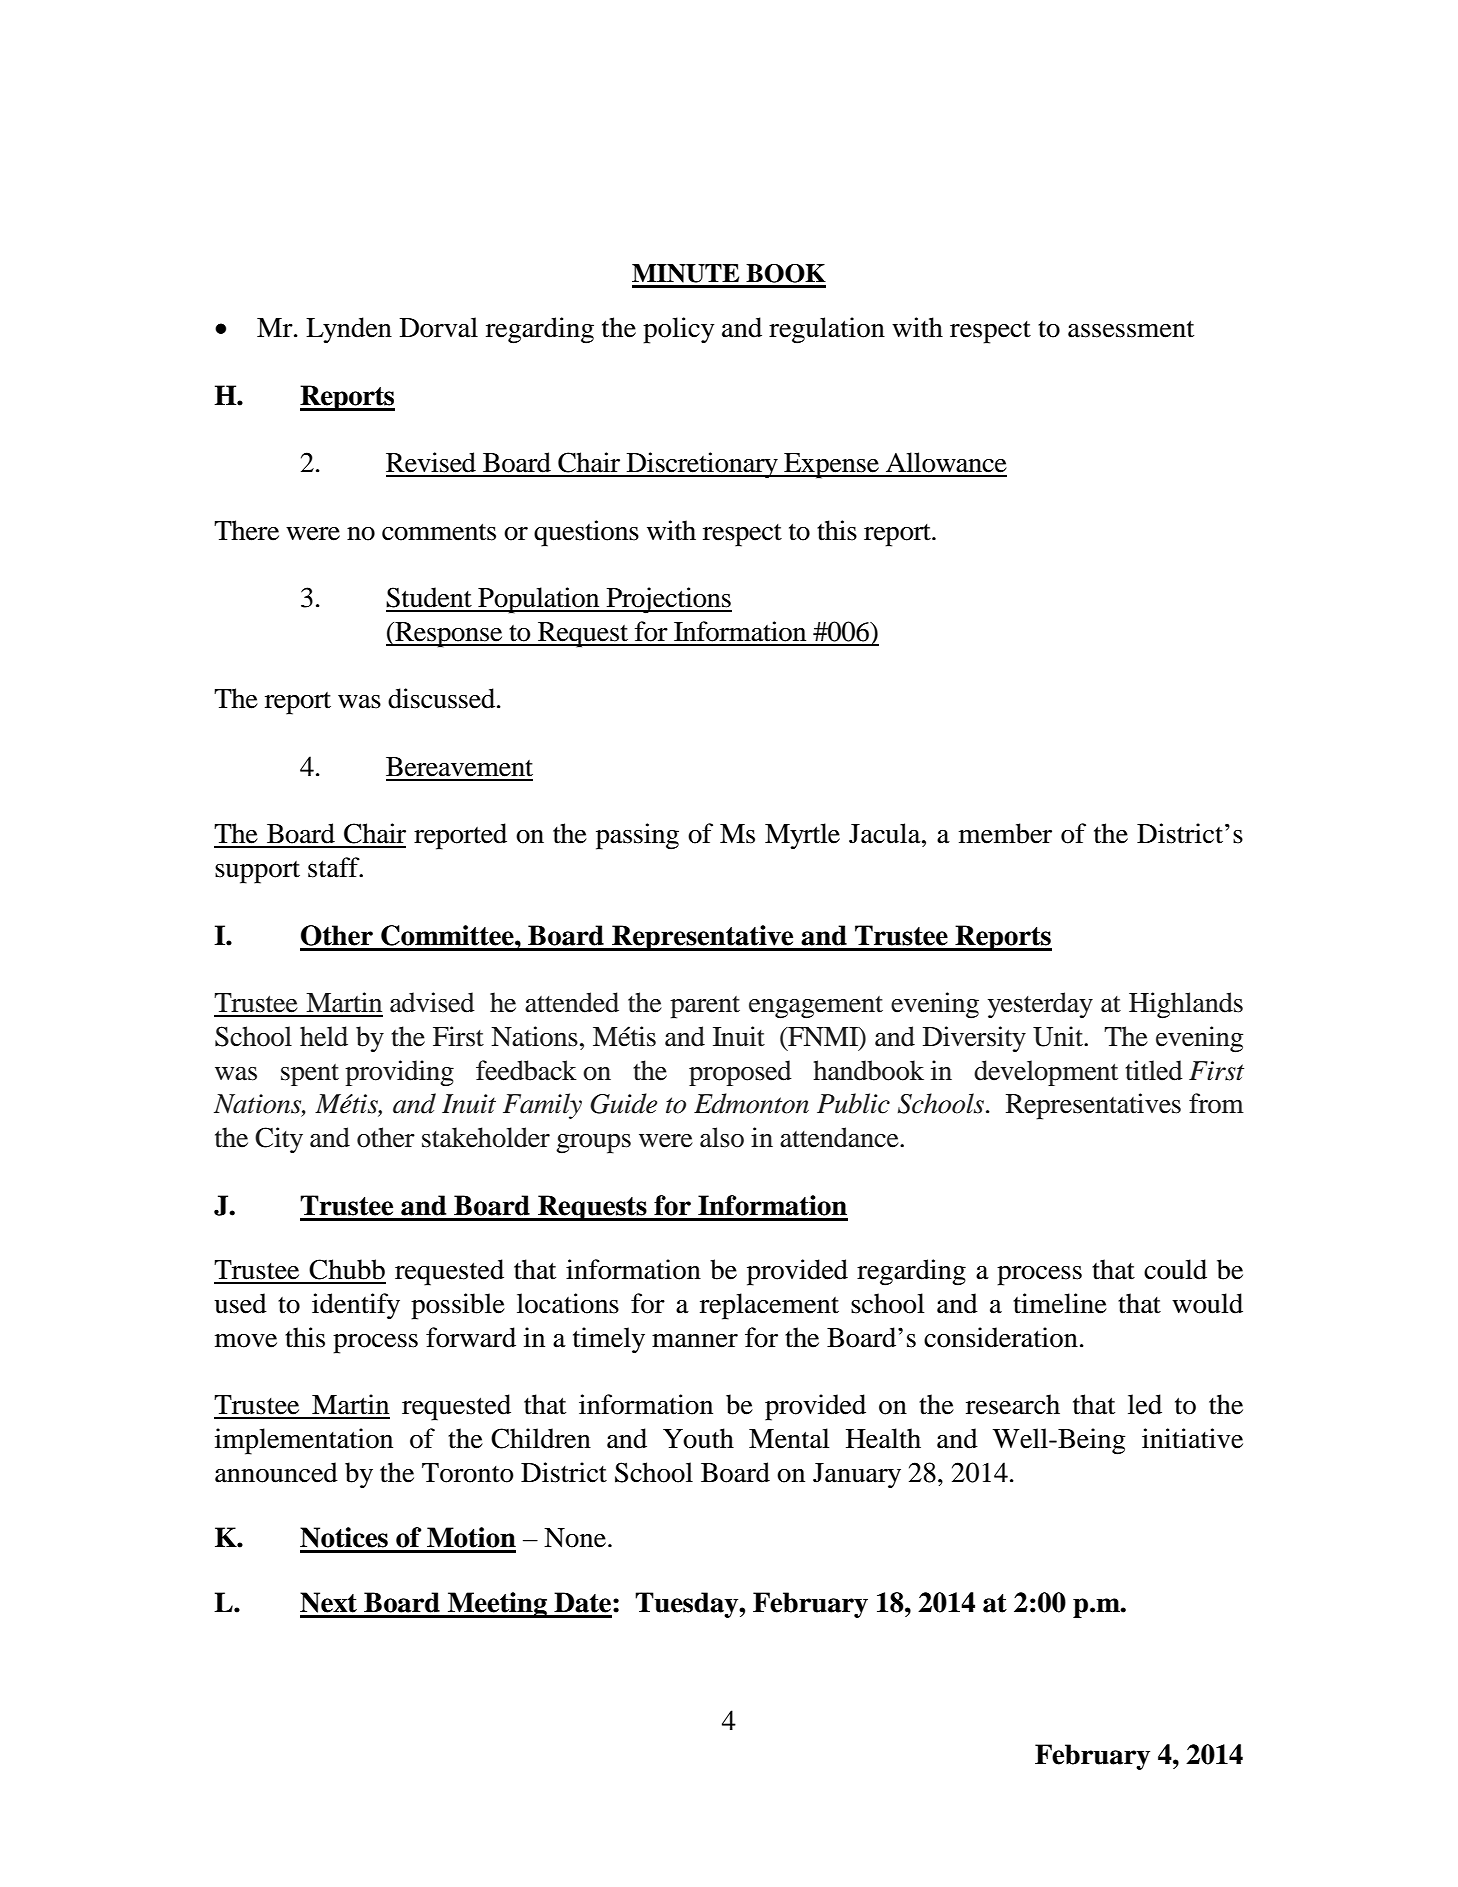 The height and width of the screenshot is (1887, 1458). Describe the element at coordinates (356, 1306) in the screenshot. I see `identify` at that location.
